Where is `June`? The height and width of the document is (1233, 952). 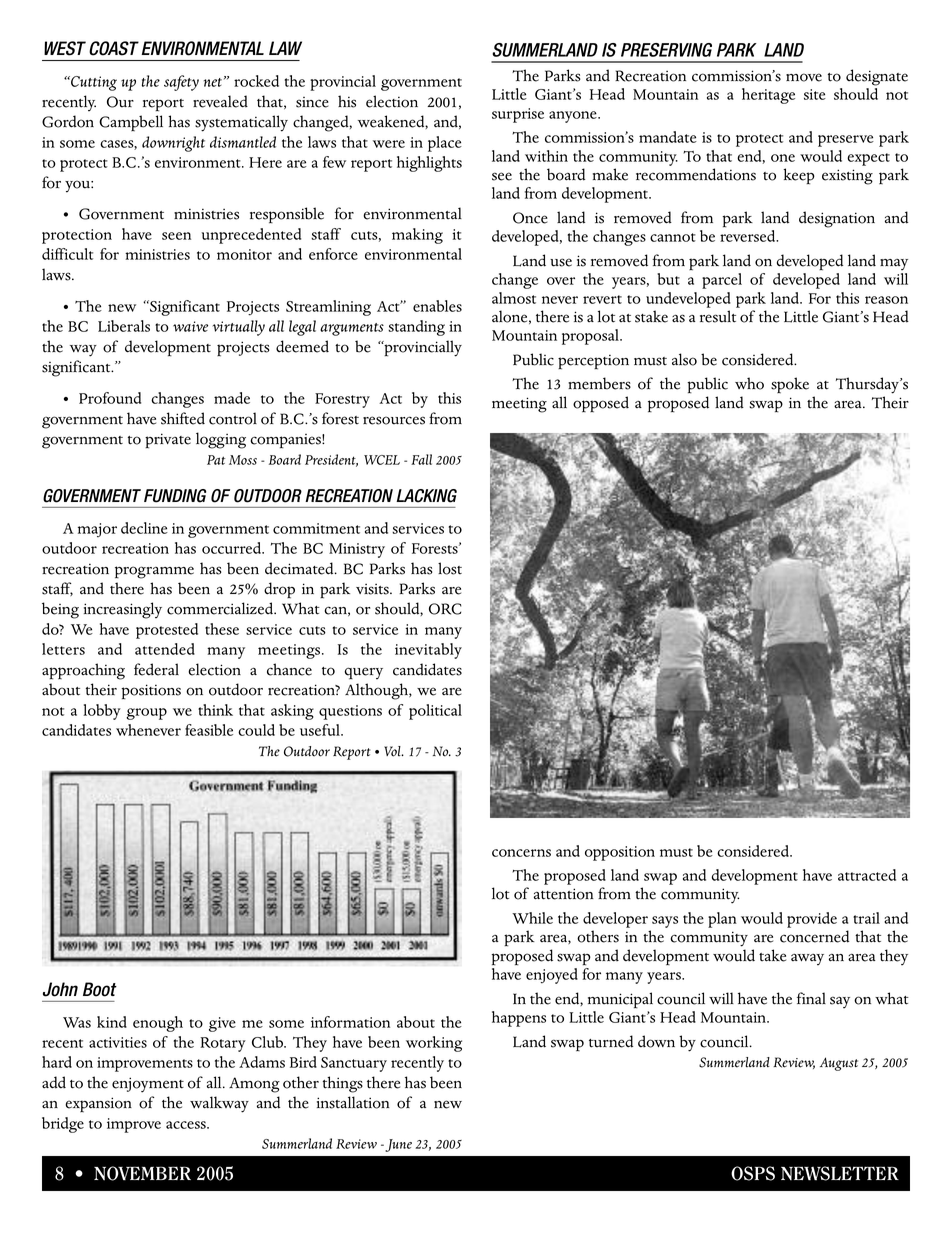 June is located at coordinates (397, 1145).
